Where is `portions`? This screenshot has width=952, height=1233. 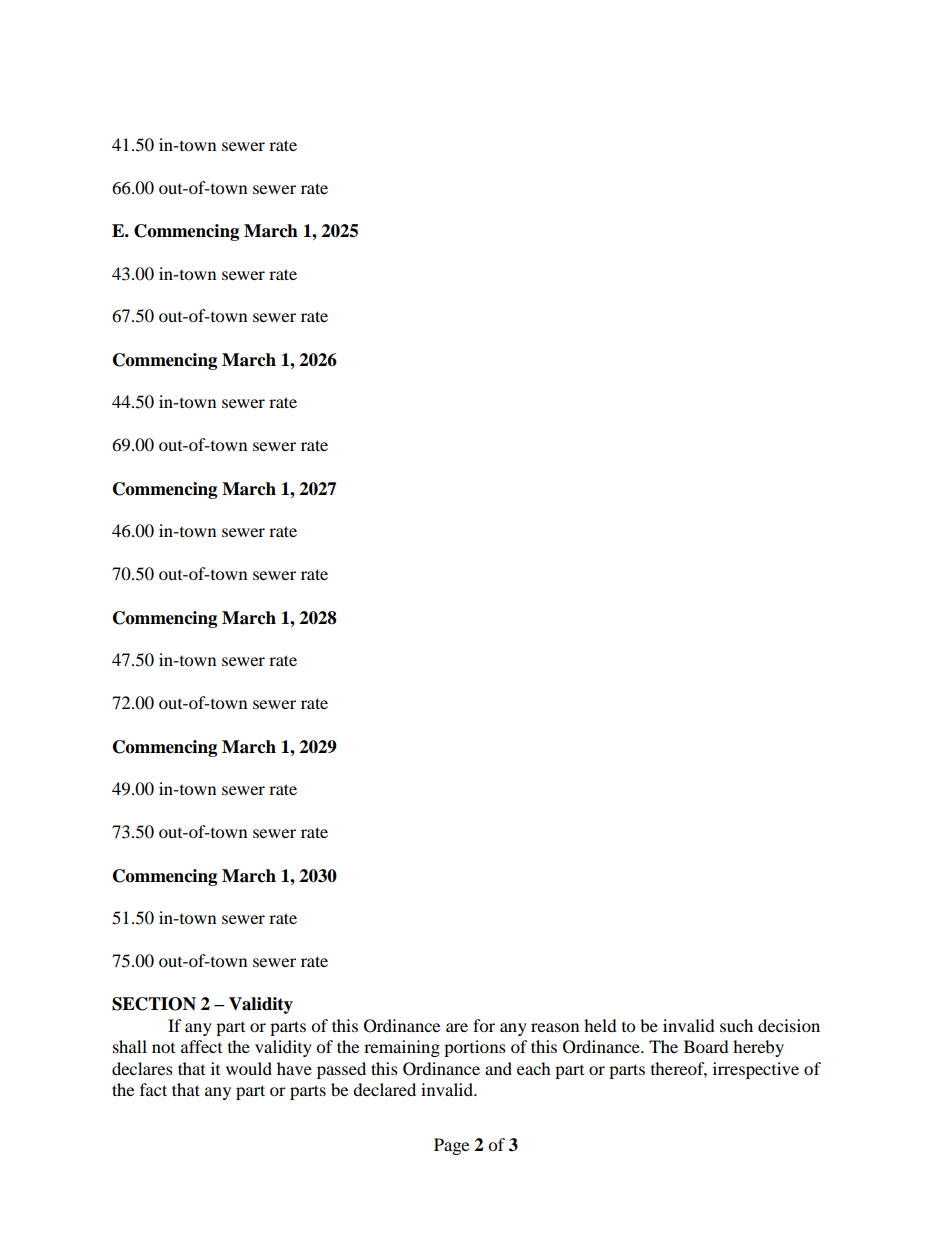
portions is located at coordinates (475, 1048).
